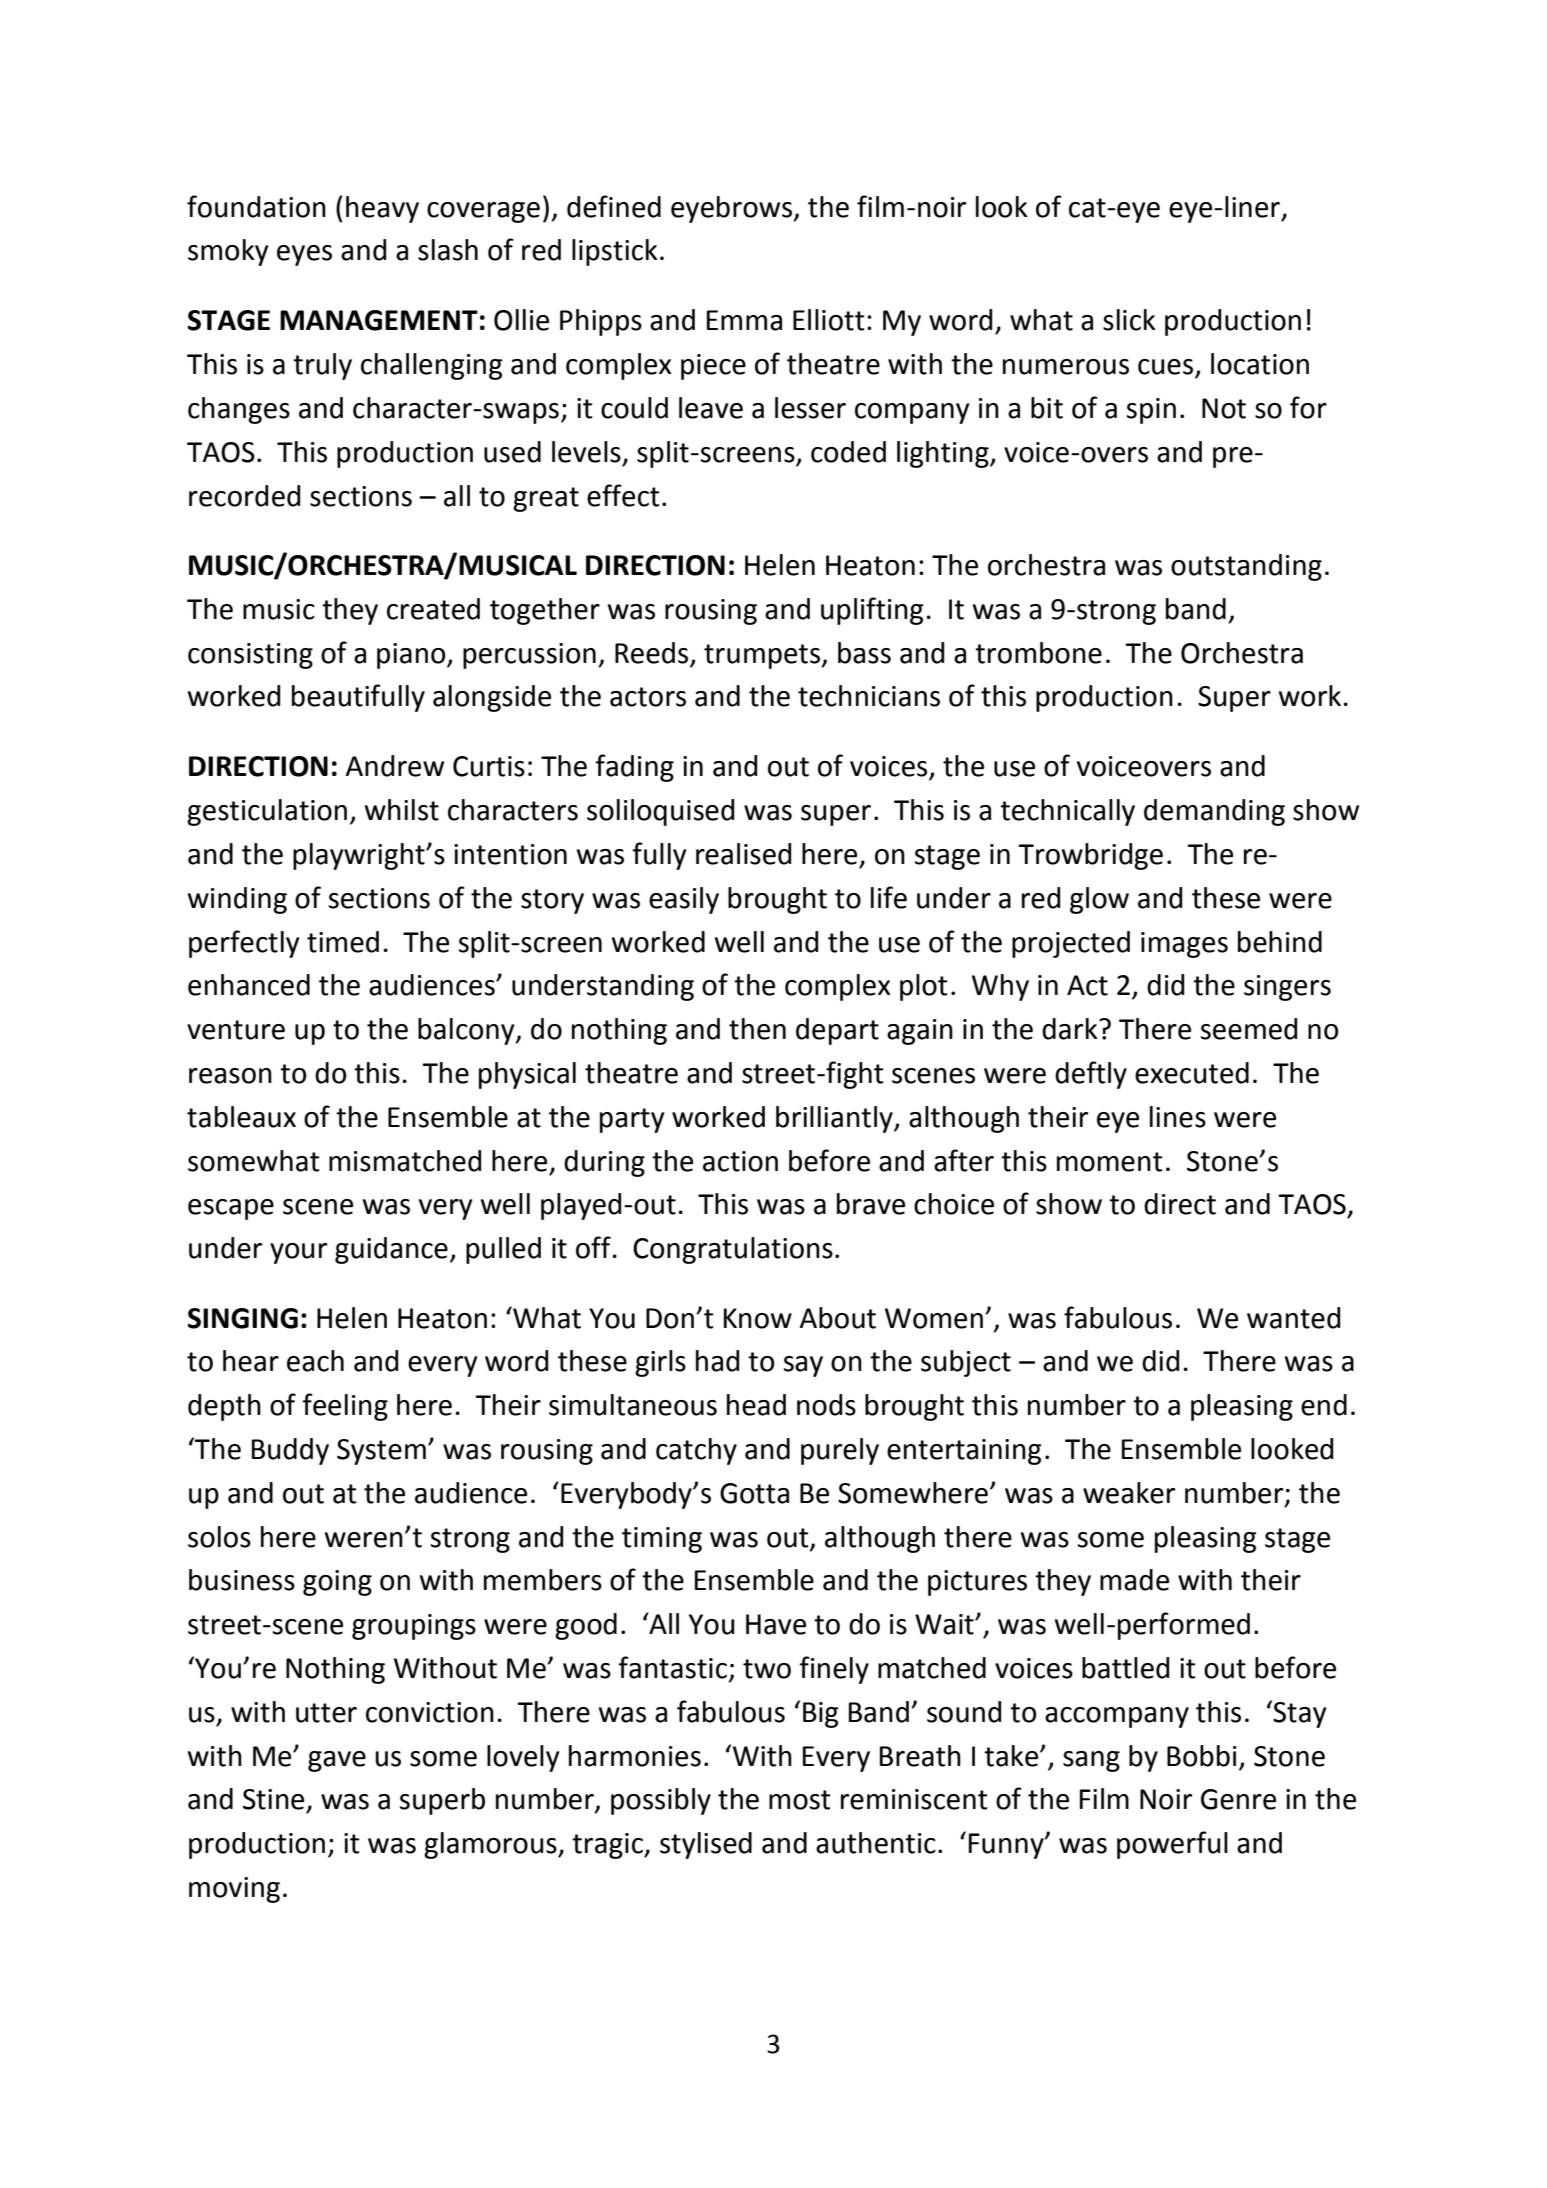  I want to click on most, so click(800, 1800).
